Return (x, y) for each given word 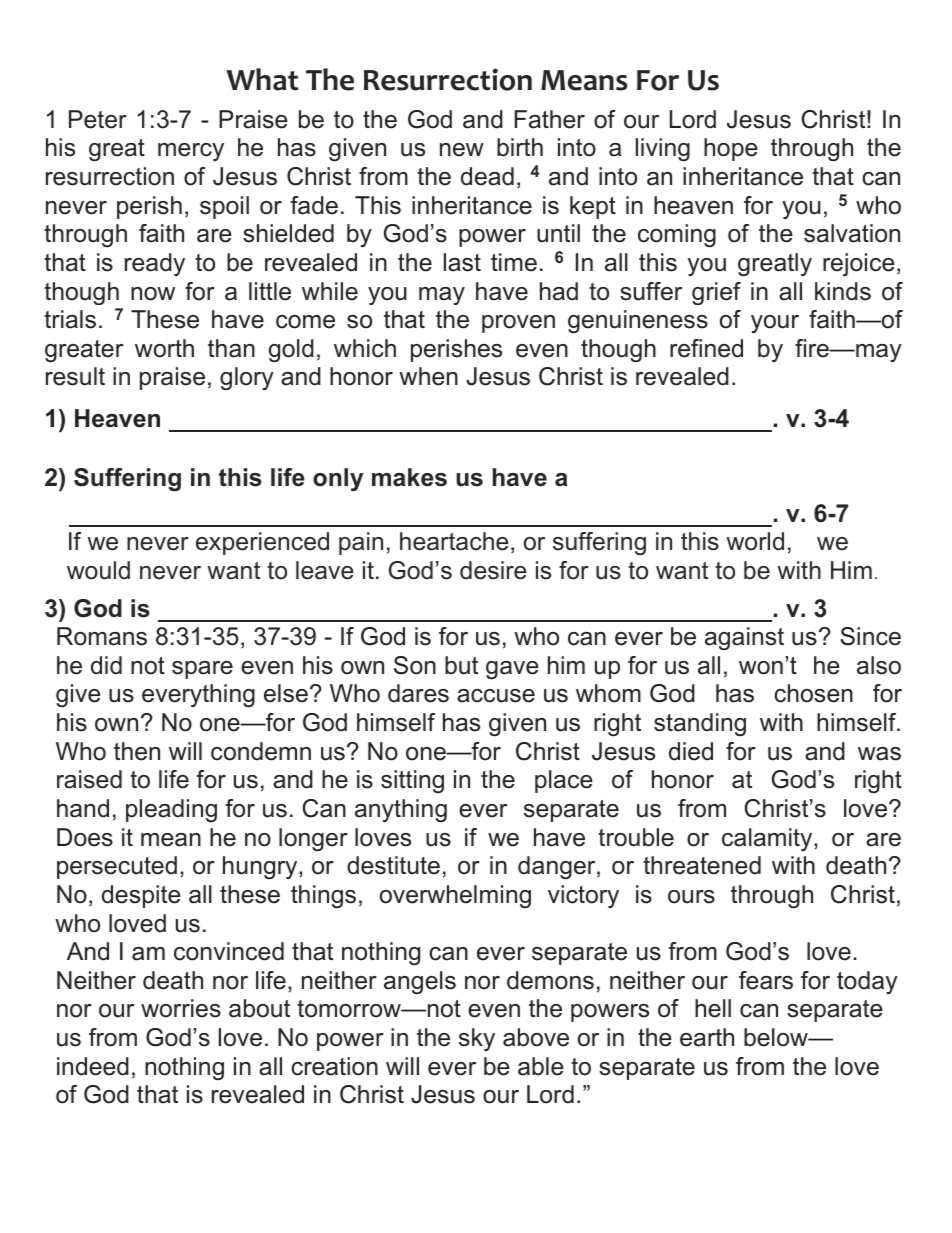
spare (202, 670)
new (462, 150)
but (461, 665)
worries (181, 1008)
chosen (813, 693)
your (775, 324)
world (755, 541)
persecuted (117, 867)
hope (731, 149)
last (462, 262)
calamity (768, 839)
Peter (98, 119)
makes (409, 477)
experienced (262, 543)
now (153, 294)
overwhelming (455, 896)
